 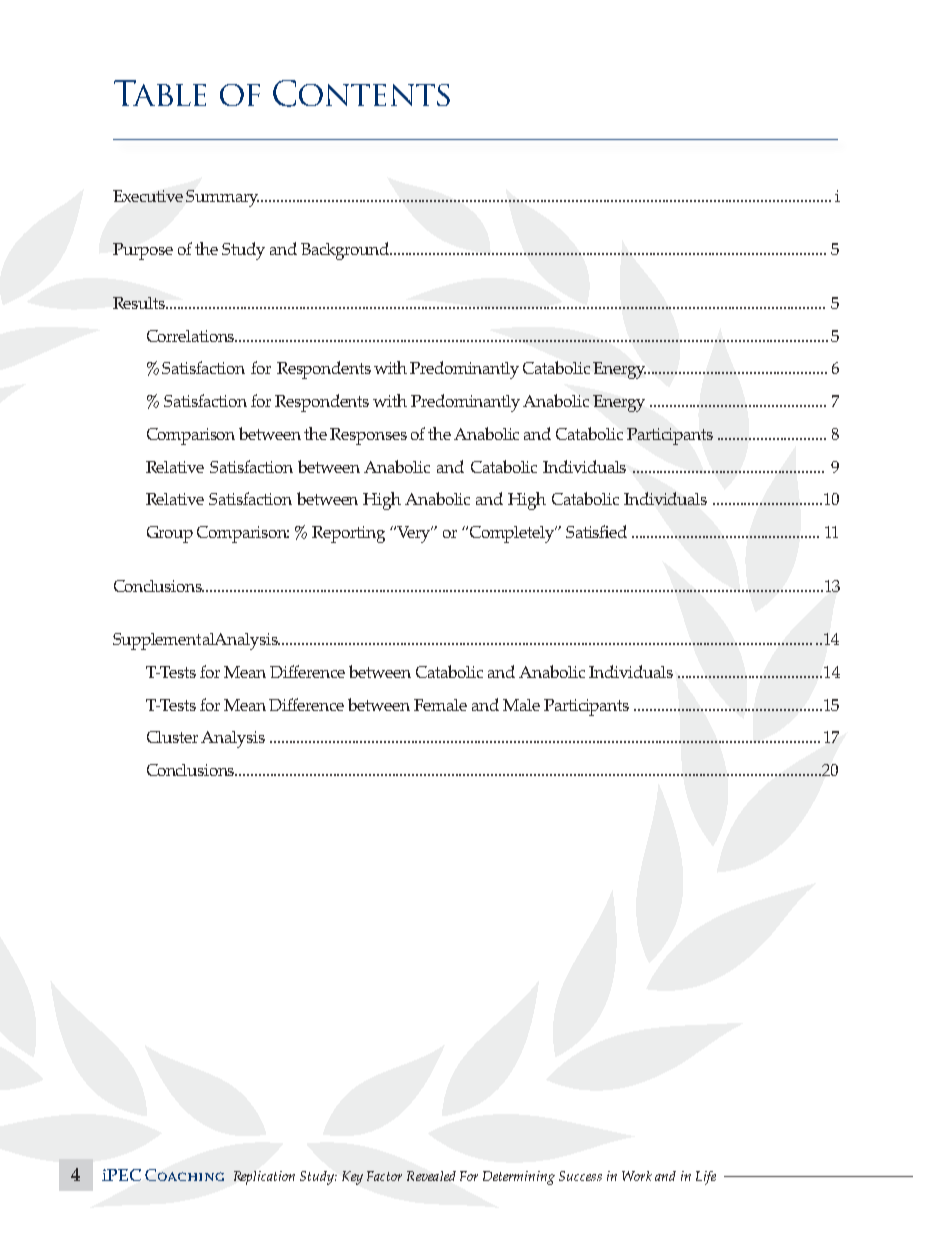 I want to click on Table, so click(x=160, y=93).
